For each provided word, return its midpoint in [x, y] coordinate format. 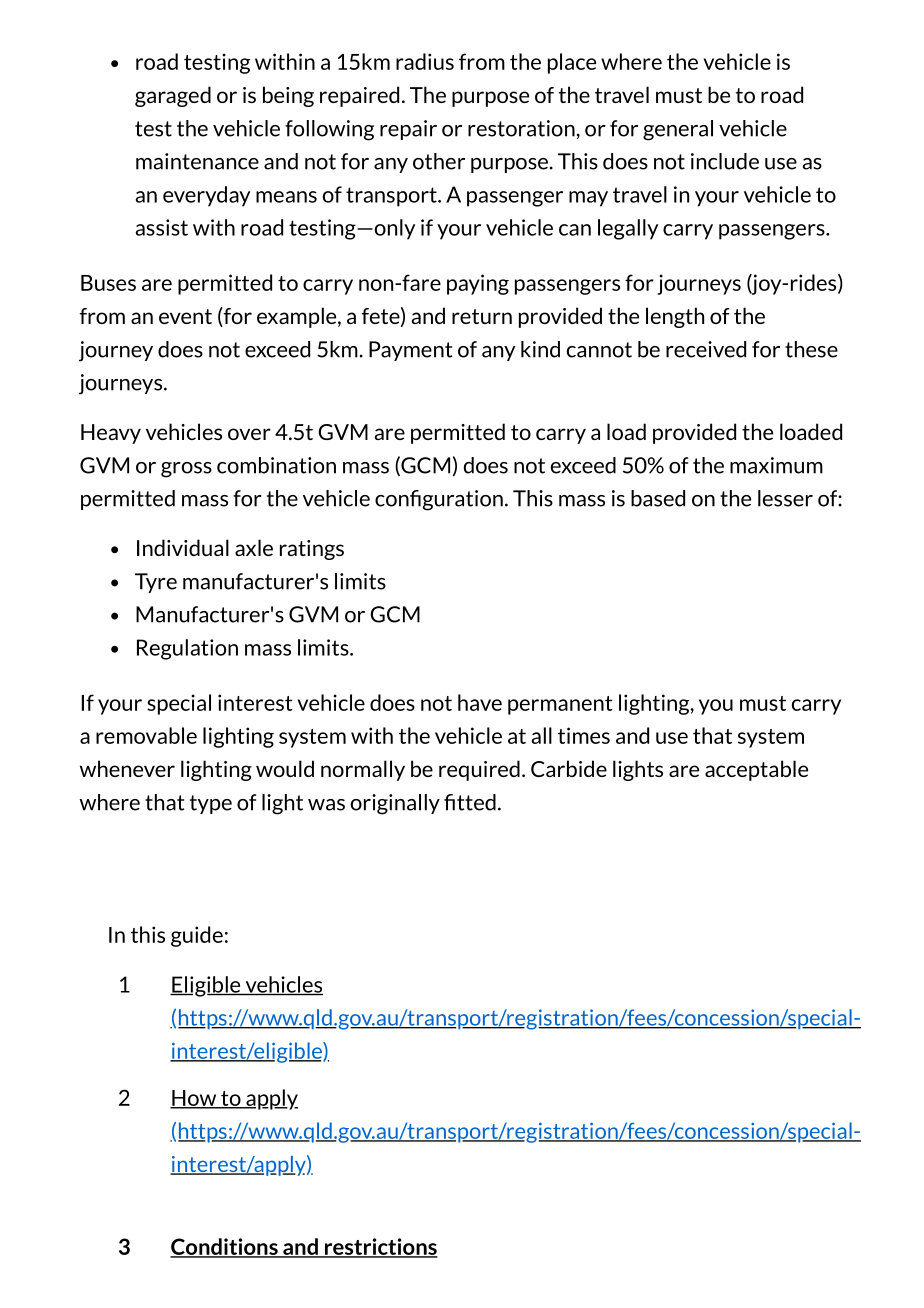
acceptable [756, 770]
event [185, 316]
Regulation [187, 649]
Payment [411, 351]
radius [425, 61]
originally [395, 804]
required [479, 770]
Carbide [569, 768]
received [706, 349]
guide [197, 936]
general [678, 130]
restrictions [380, 1247]
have [480, 702]
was [326, 805]
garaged [173, 96]
